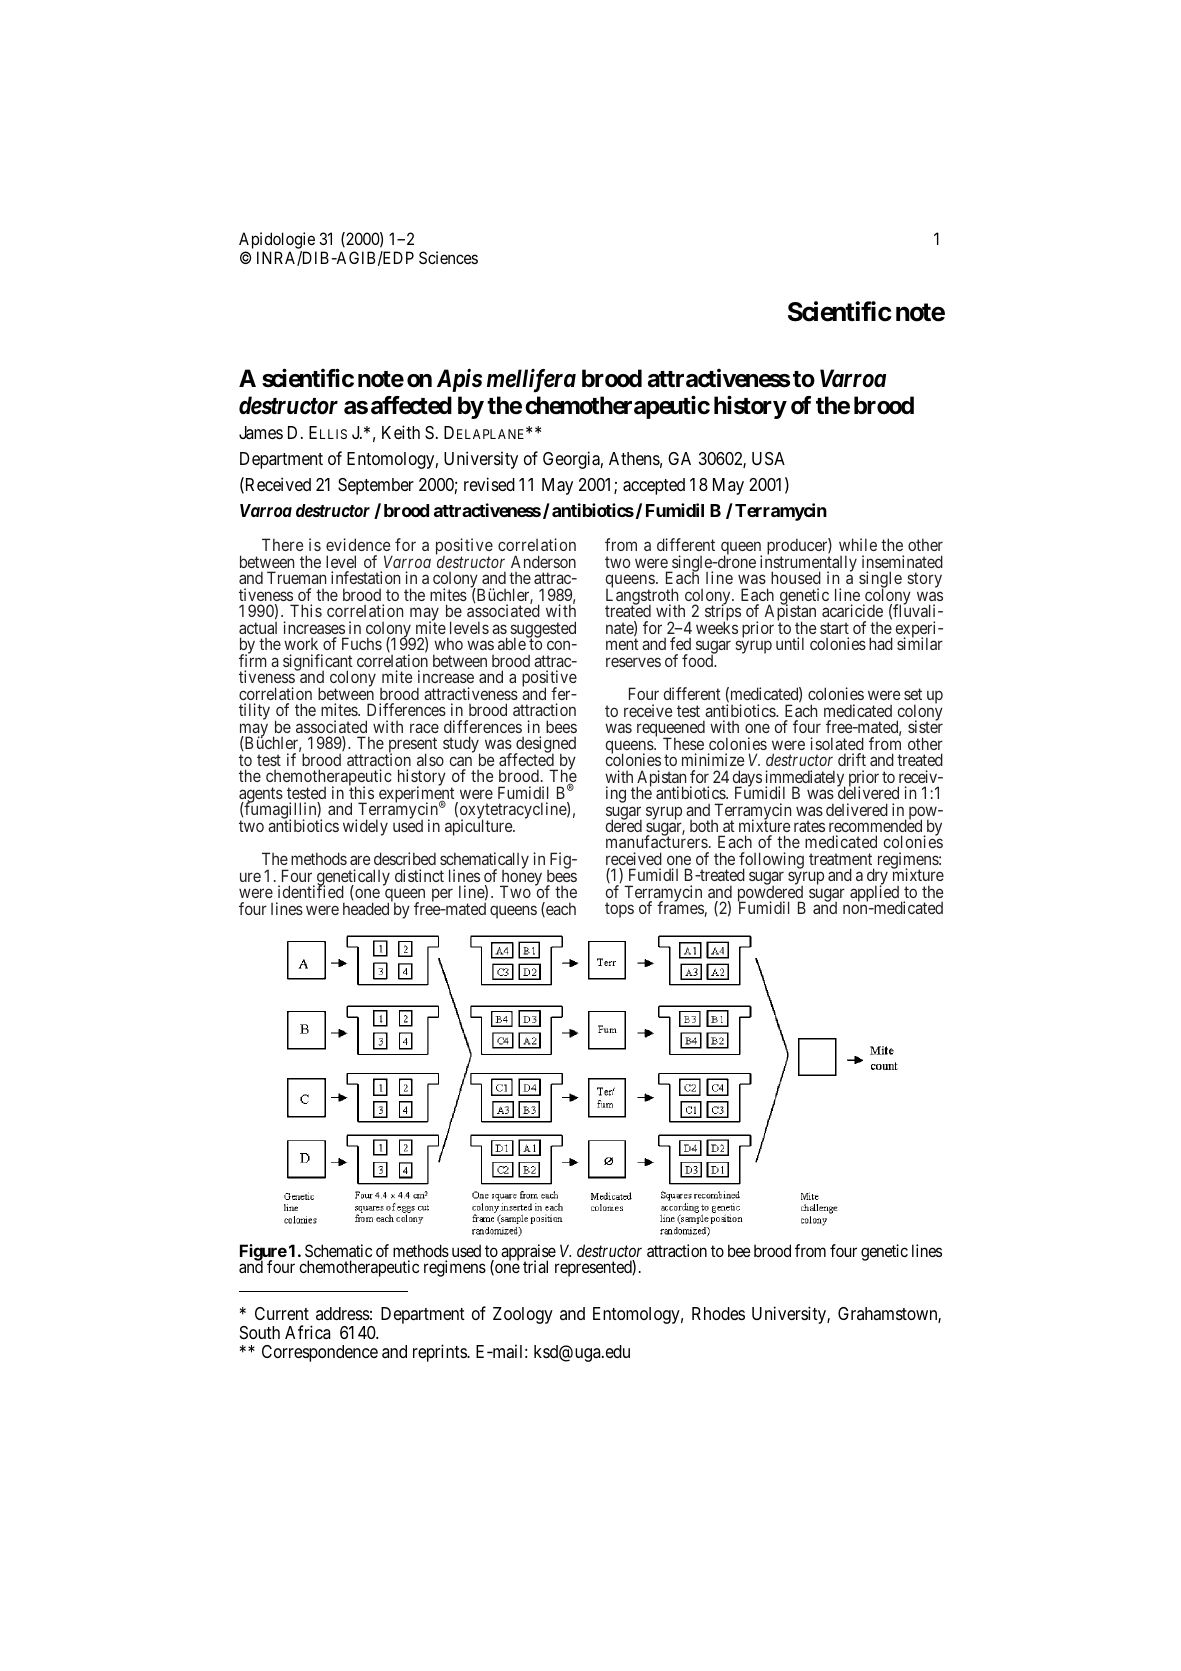 This image has height=1671, width=1181. I want to click on mellifera, so click(531, 381).
